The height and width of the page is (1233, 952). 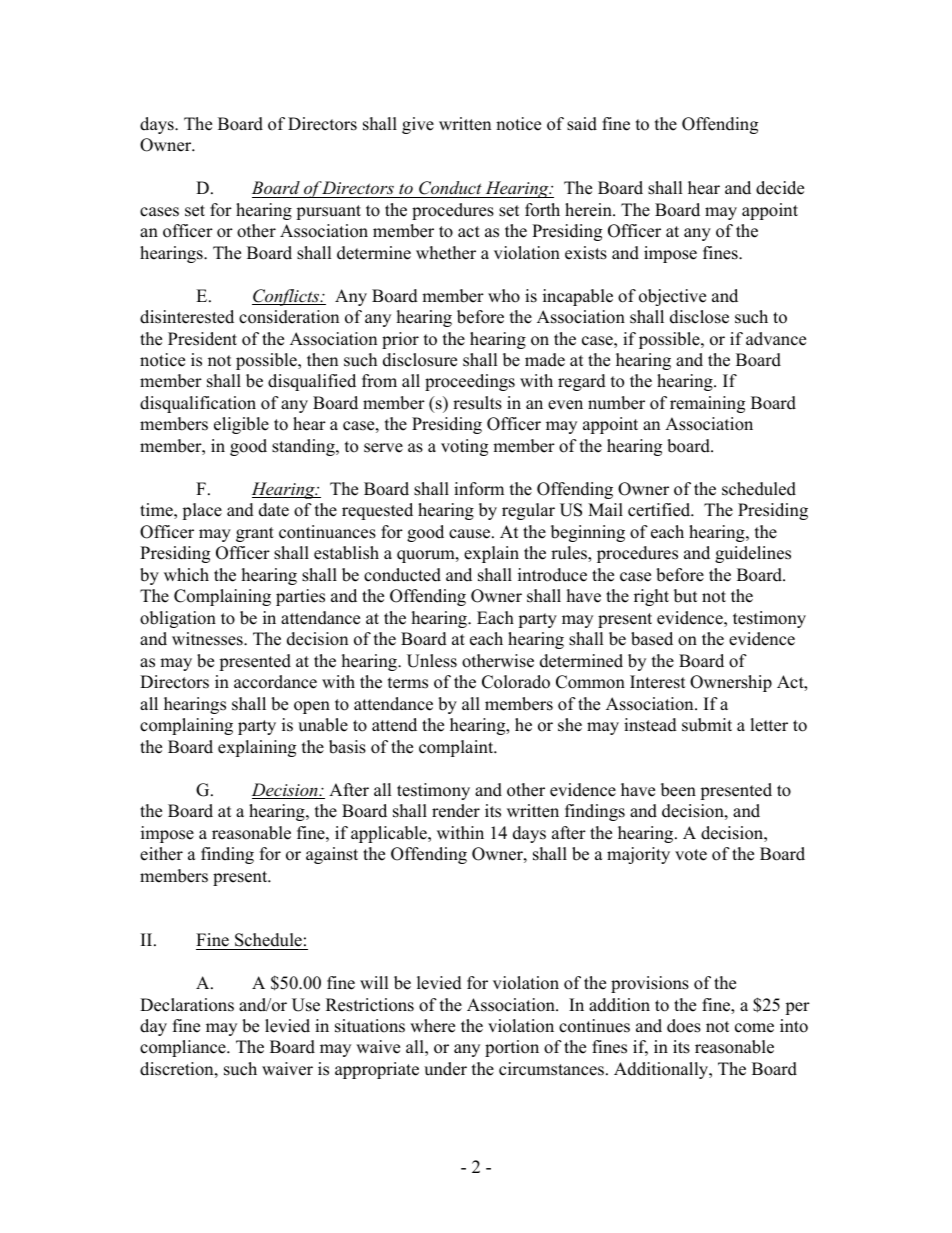 I want to click on compliance, so click(x=184, y=1048).
